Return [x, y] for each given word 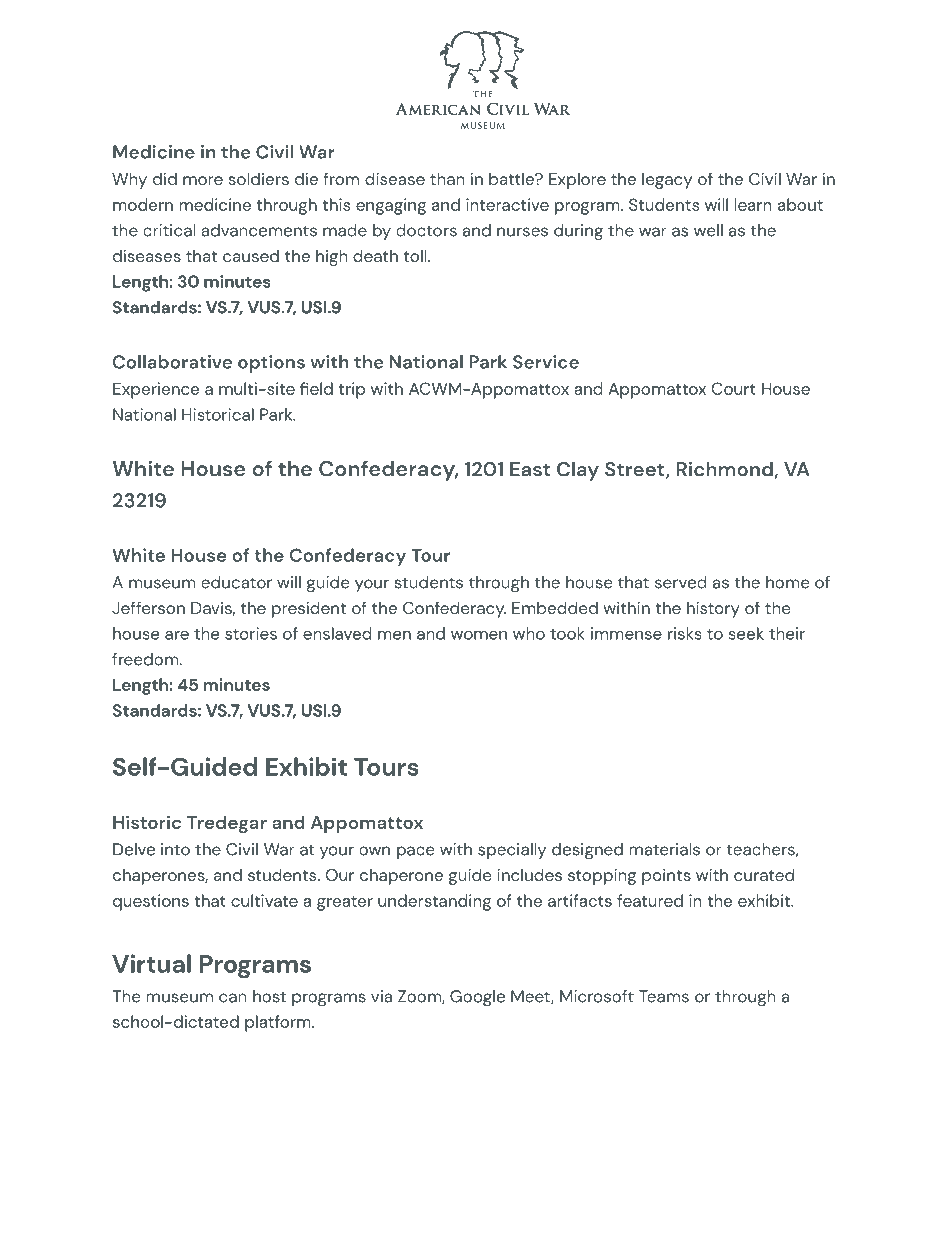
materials [664, 849]
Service [546, 362]
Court [734, 388]
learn [753, 204]
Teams [664, 996]
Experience [156, 390]
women [479, 635]
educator [236, 582]
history [713, 609]
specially [512, 851]
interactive [507, 204]
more [203, 180]
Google [477, 998]
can [233, 998]
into [175, 849]
